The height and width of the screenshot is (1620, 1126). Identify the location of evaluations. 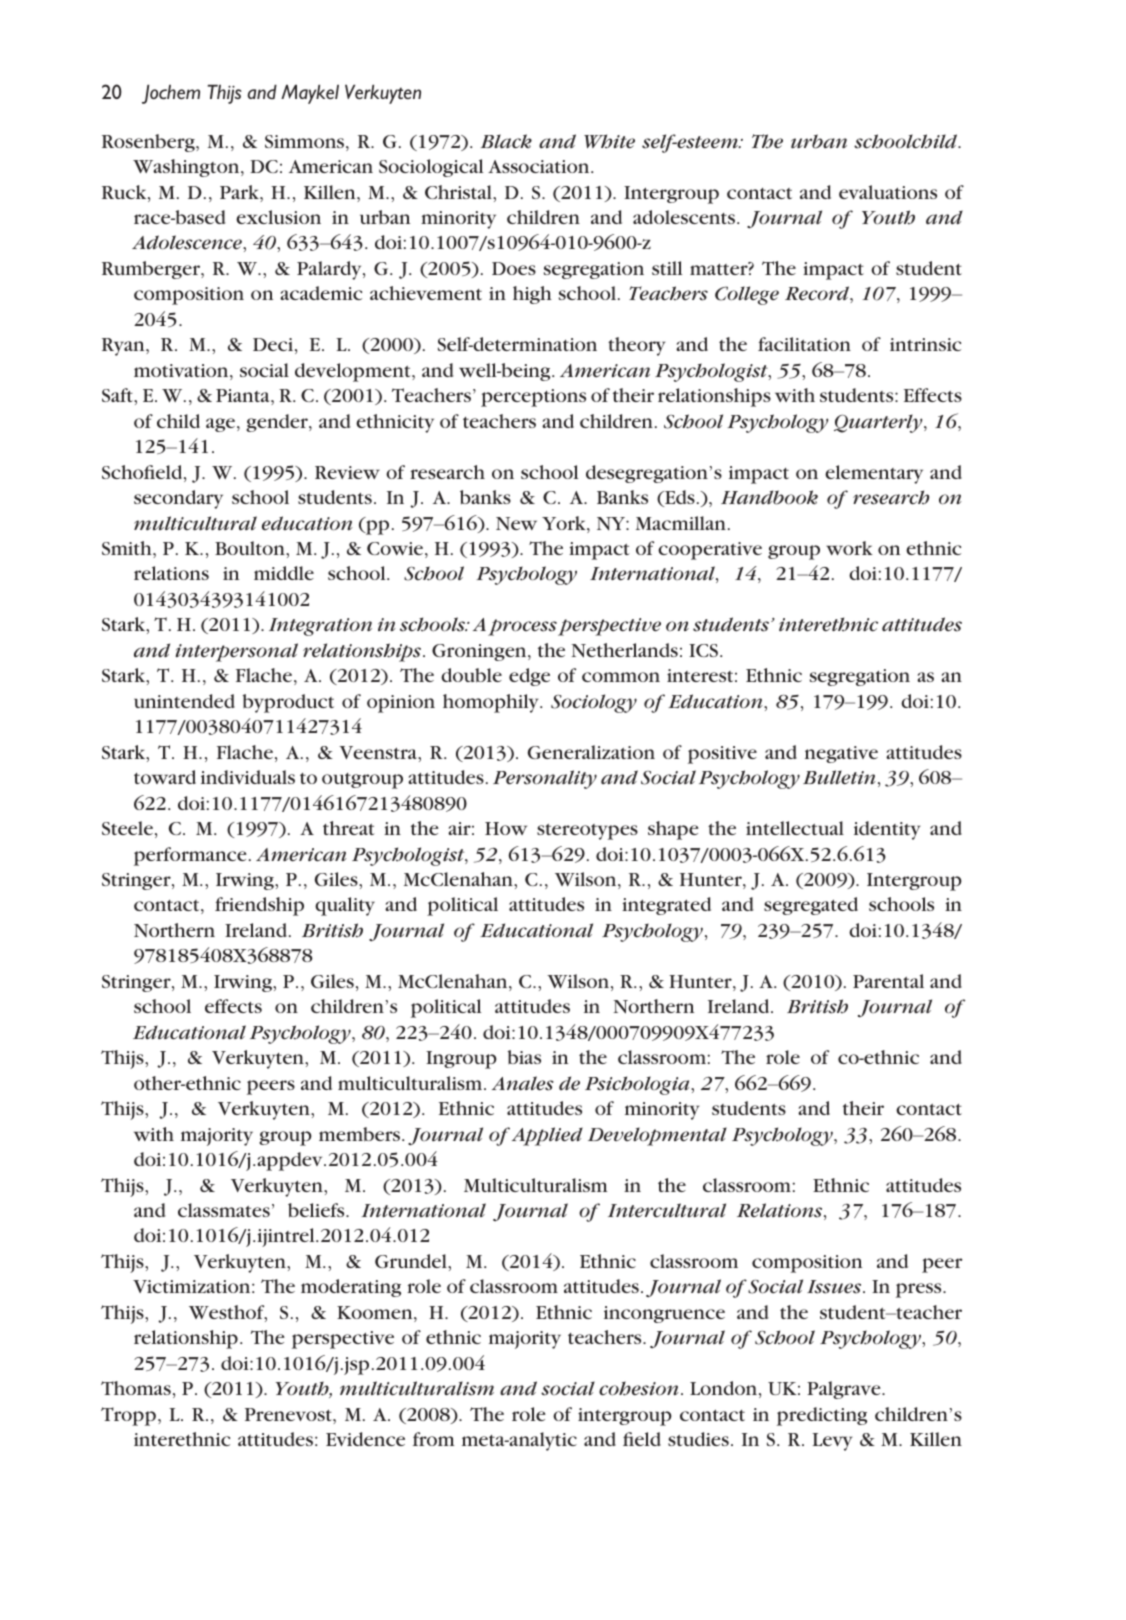
(888, 192).
